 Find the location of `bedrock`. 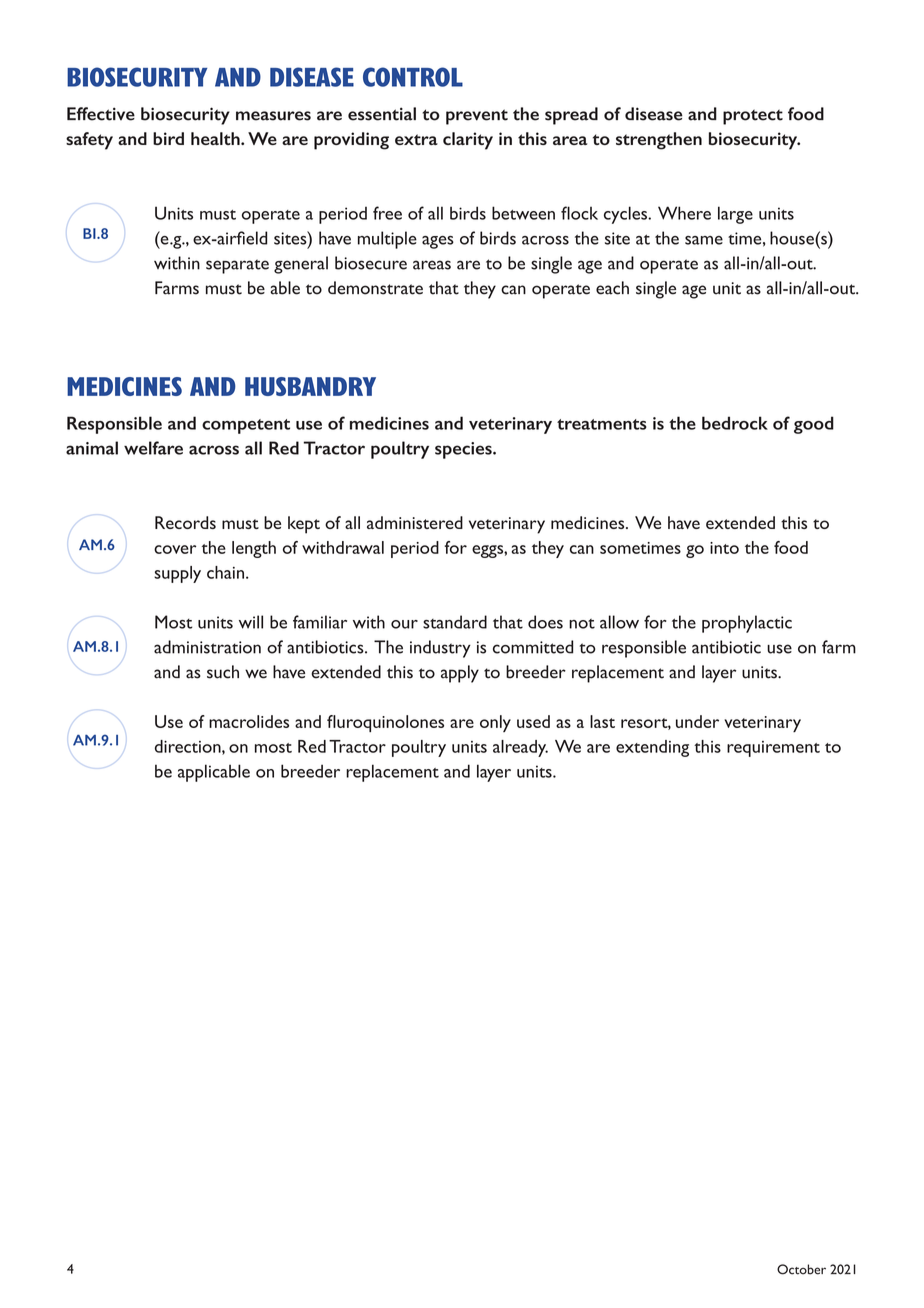

bedrock is located at coordinates (735, 423).
